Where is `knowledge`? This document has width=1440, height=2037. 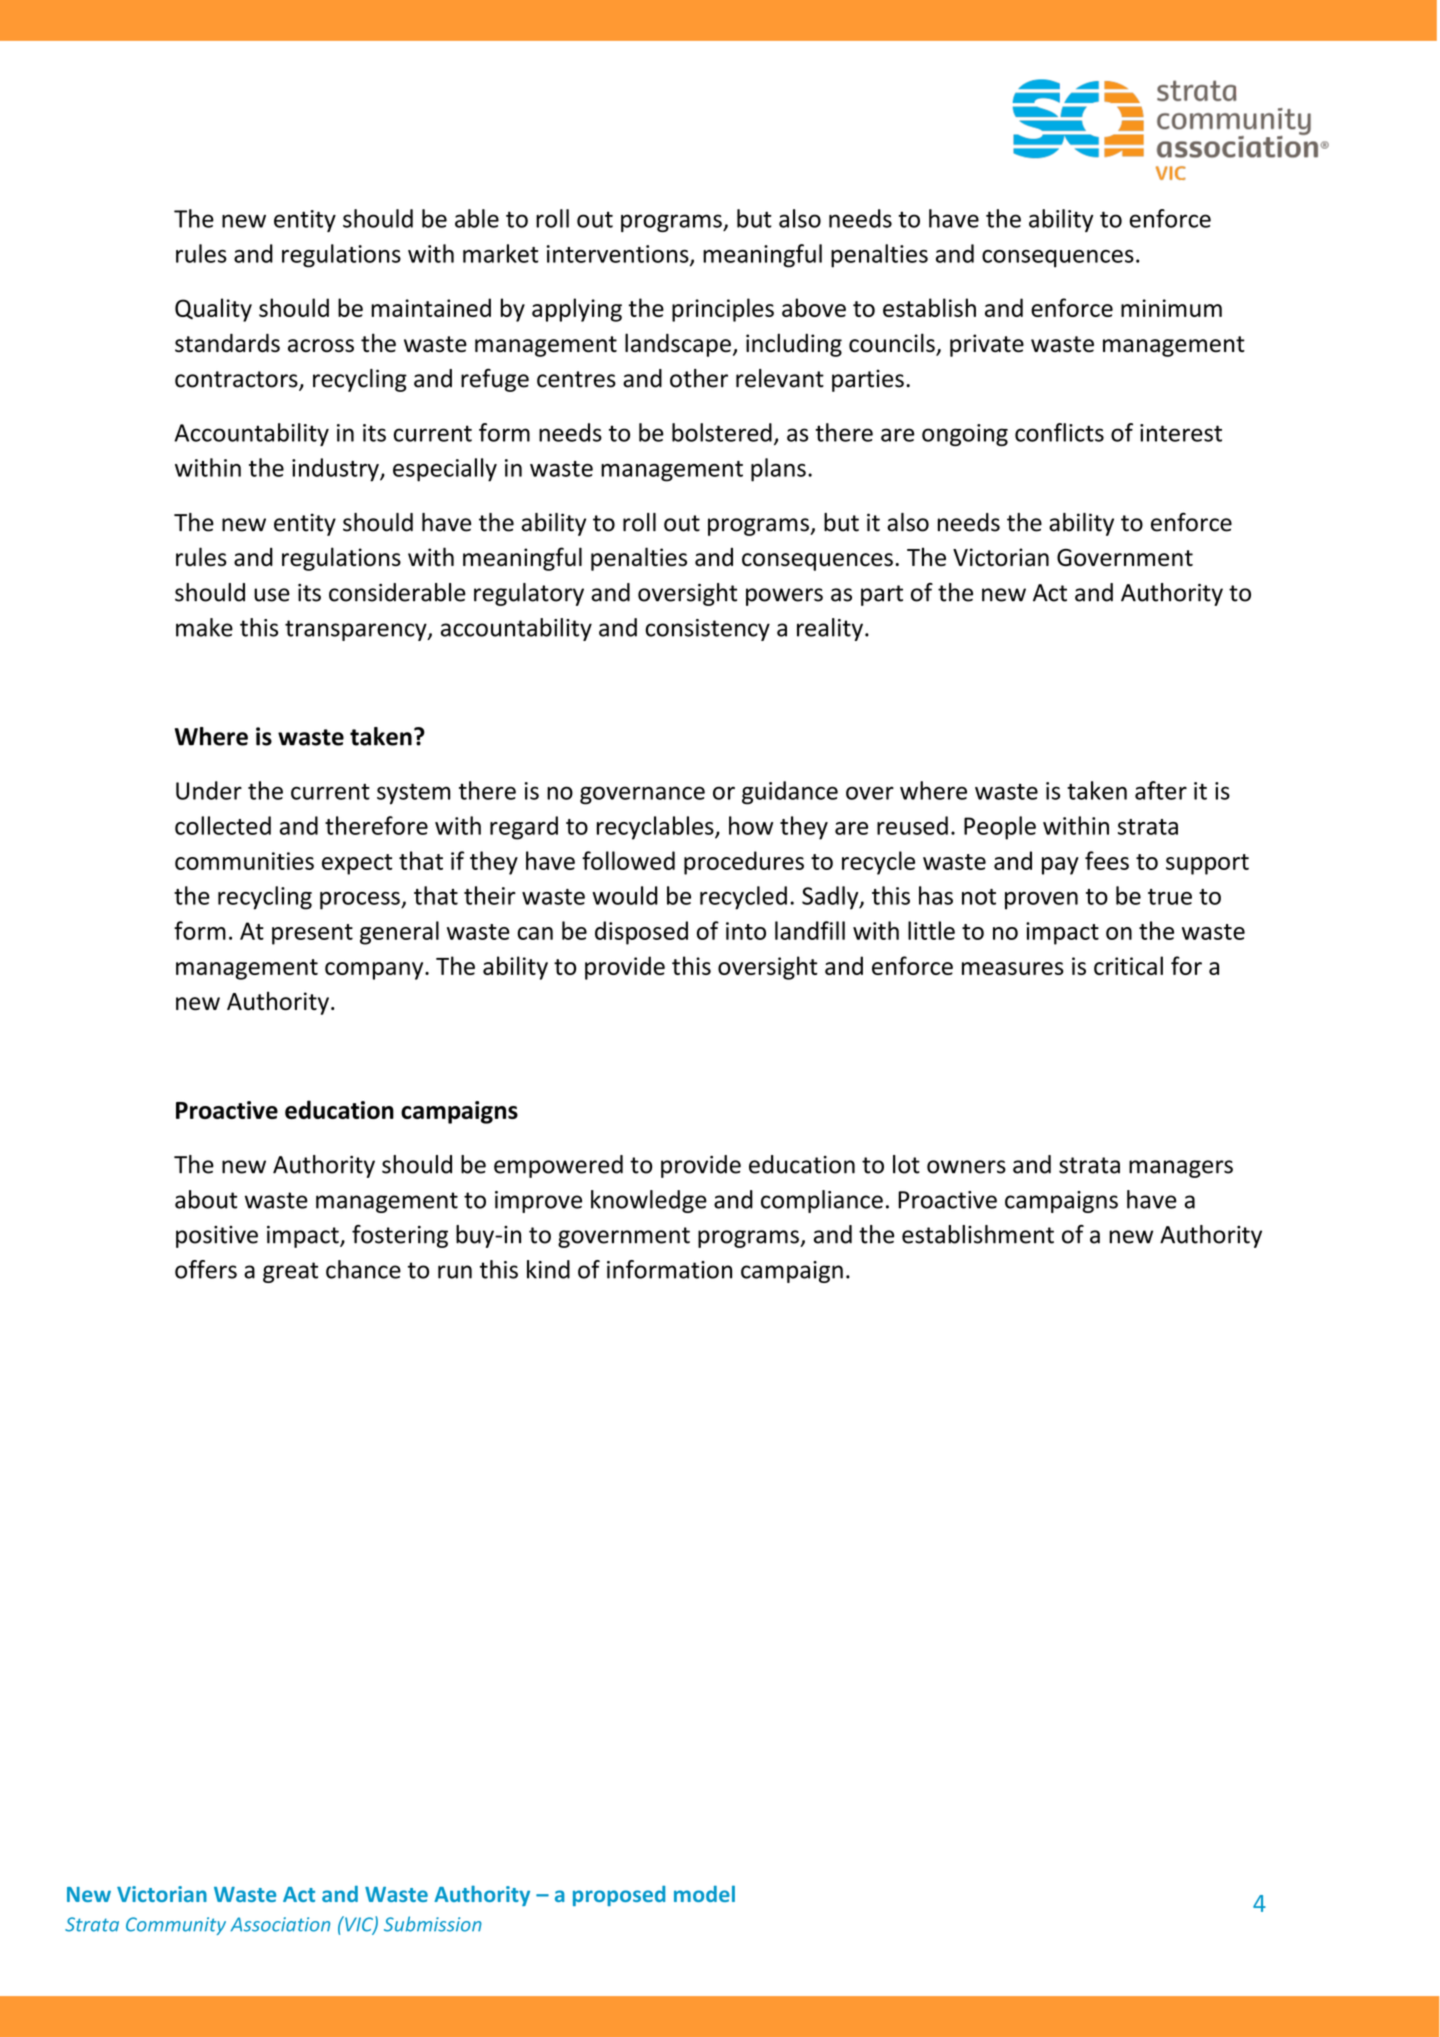
knowledge is located at coordinates (649, 1201).
